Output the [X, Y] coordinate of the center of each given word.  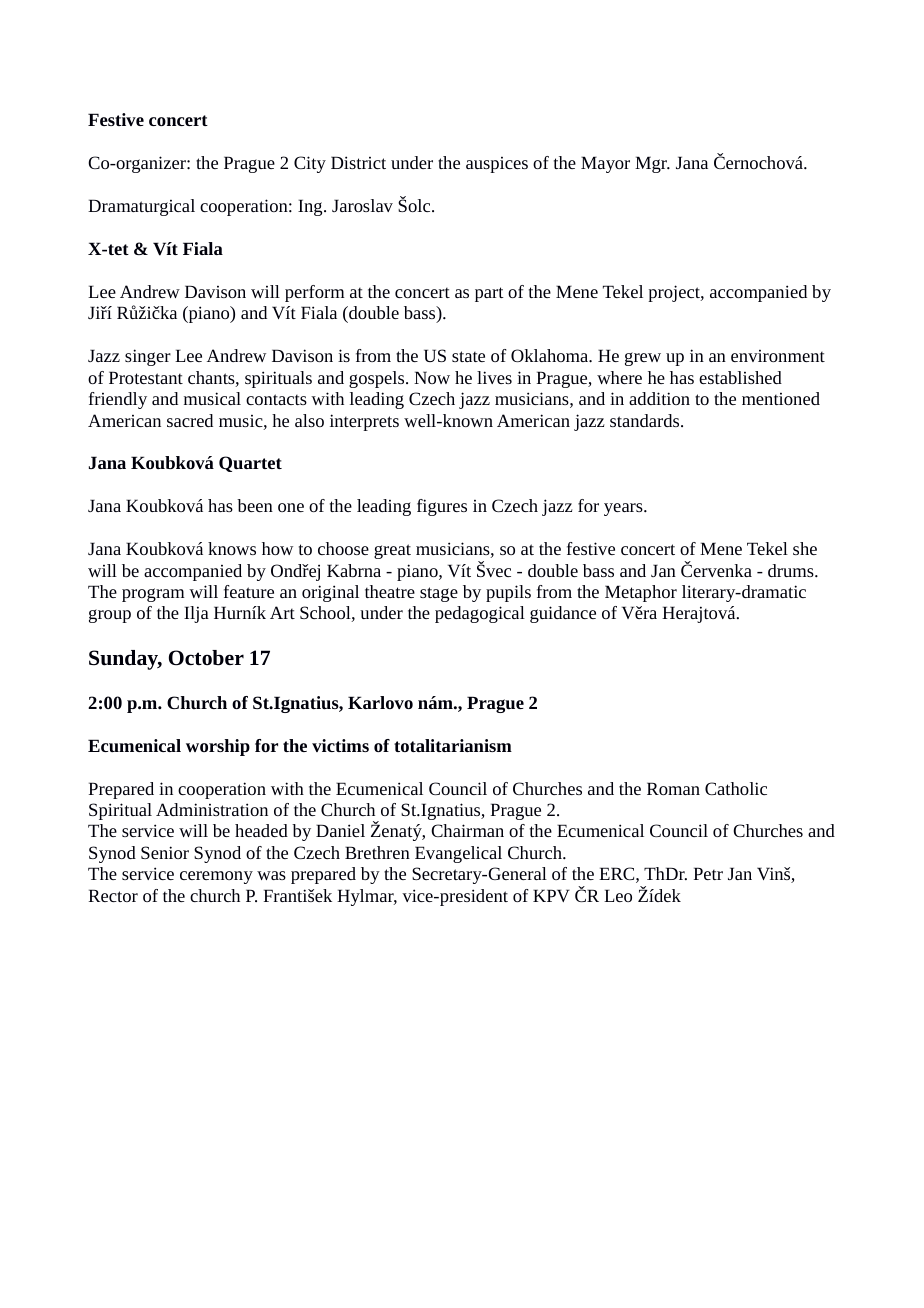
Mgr [652, 164]
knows [232, 548]
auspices [497, 165]
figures [442, 507]
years [624, 509]
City [310, 164]
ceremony [216, 877]
